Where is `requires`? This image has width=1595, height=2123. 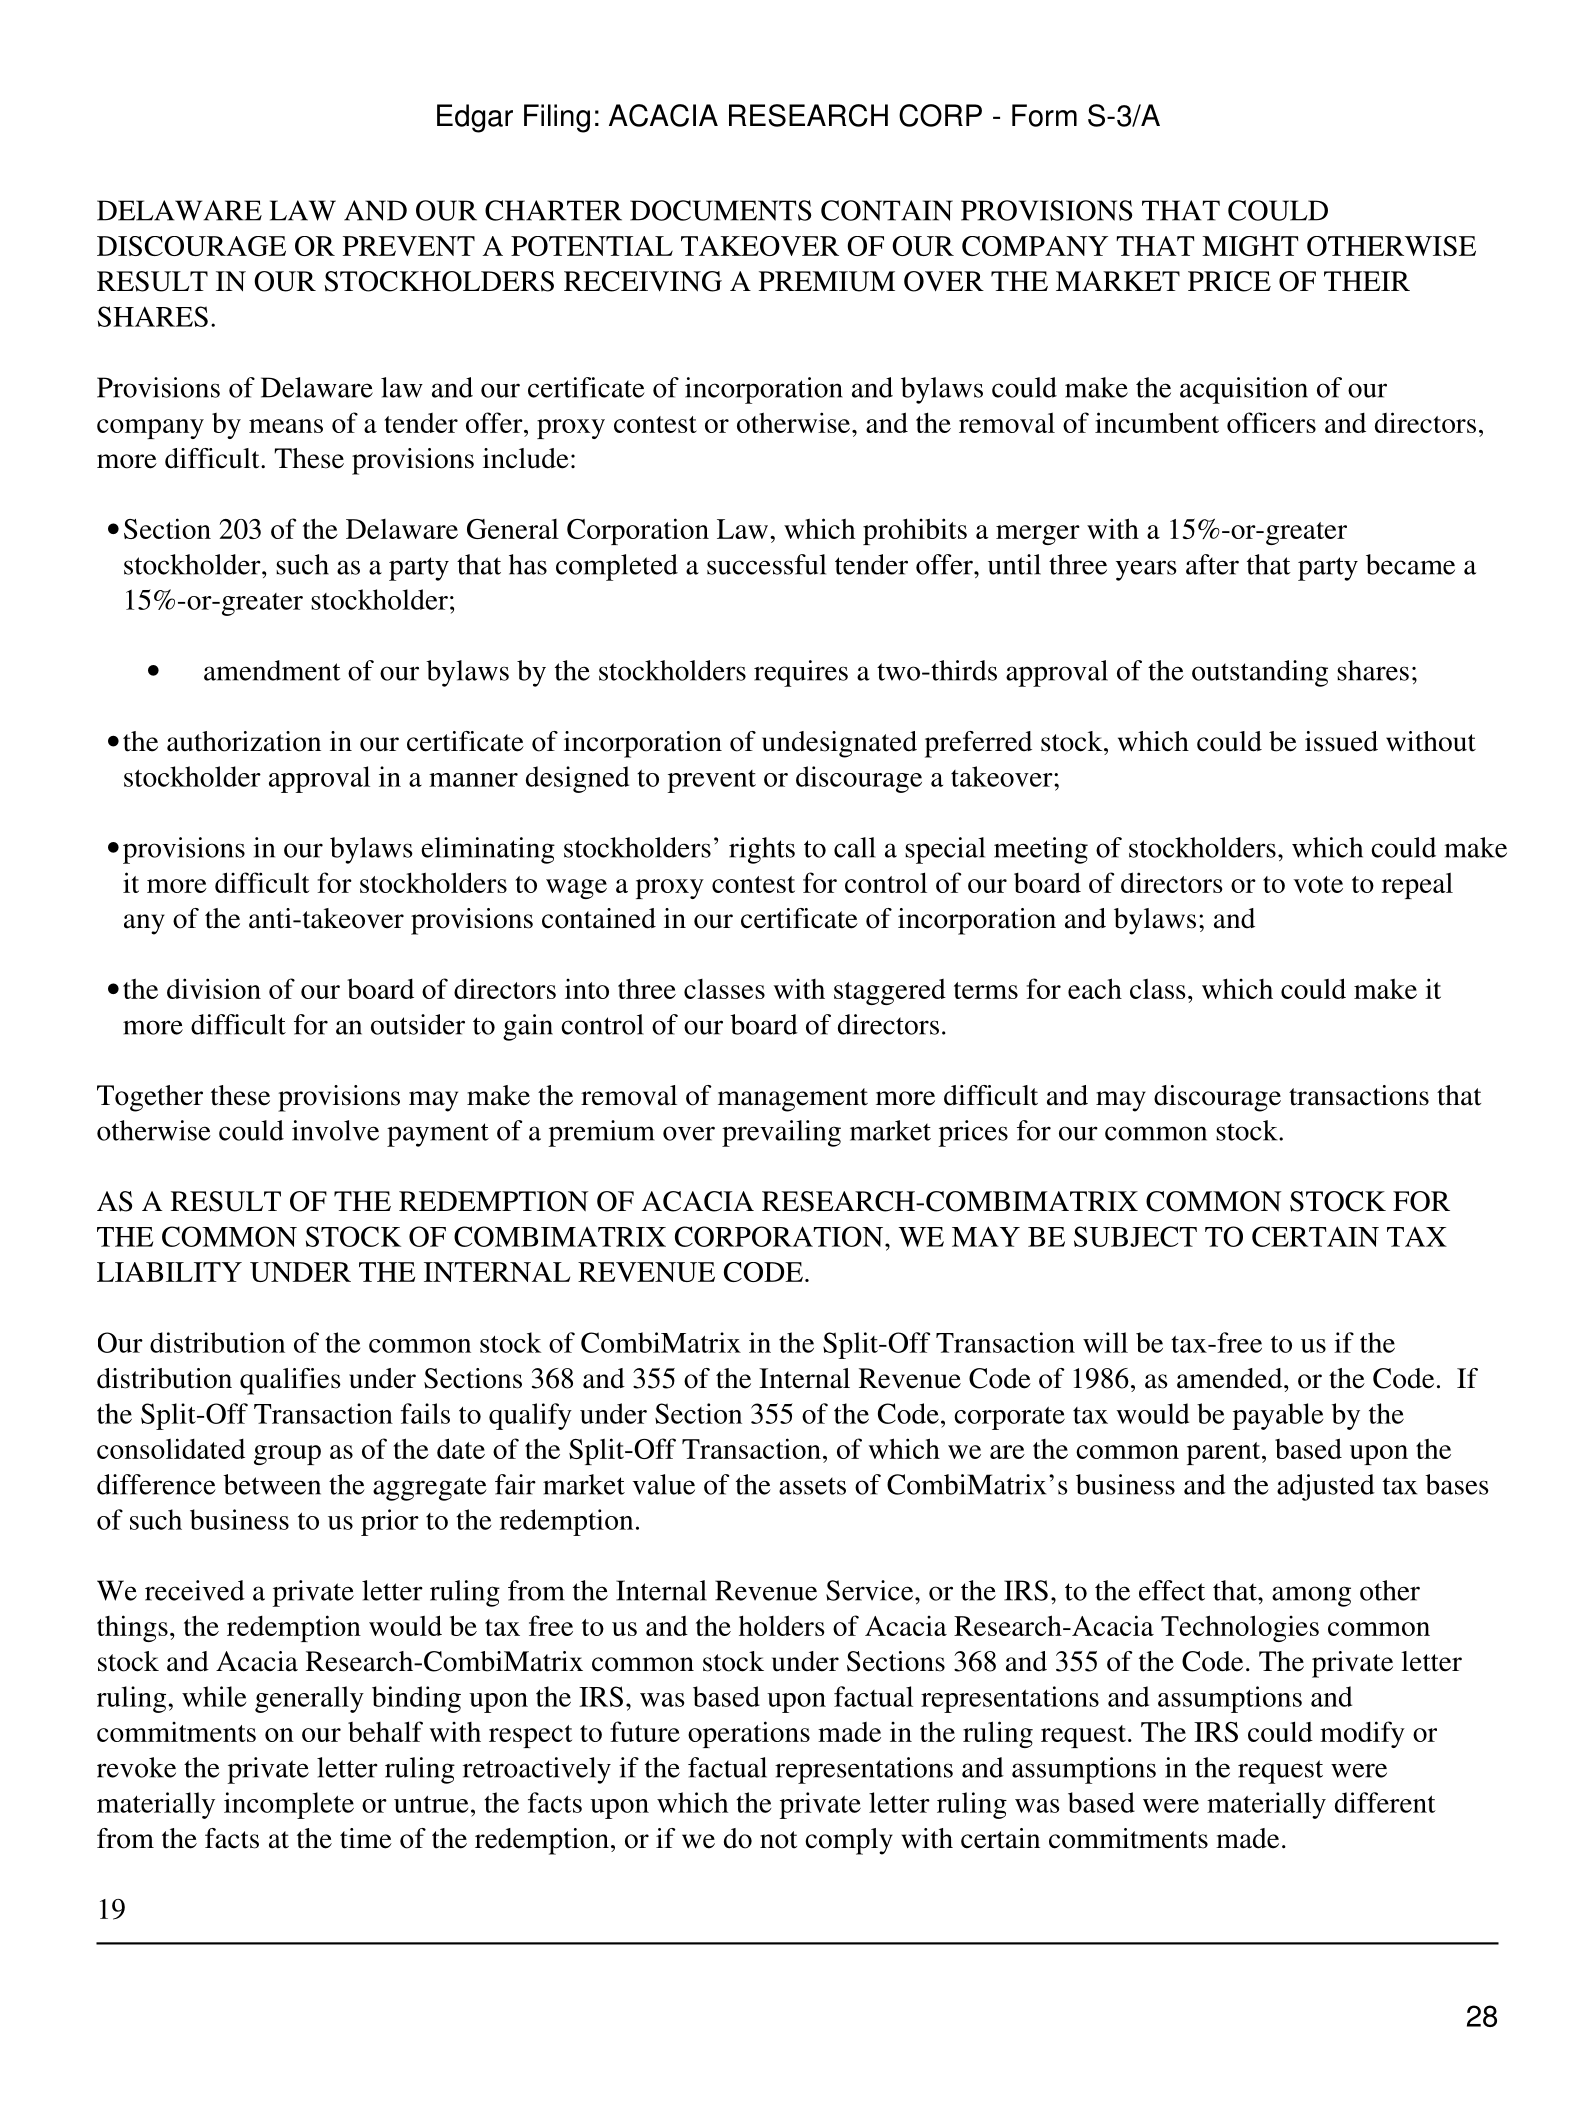
requires is located at coordinates (801, 673).
